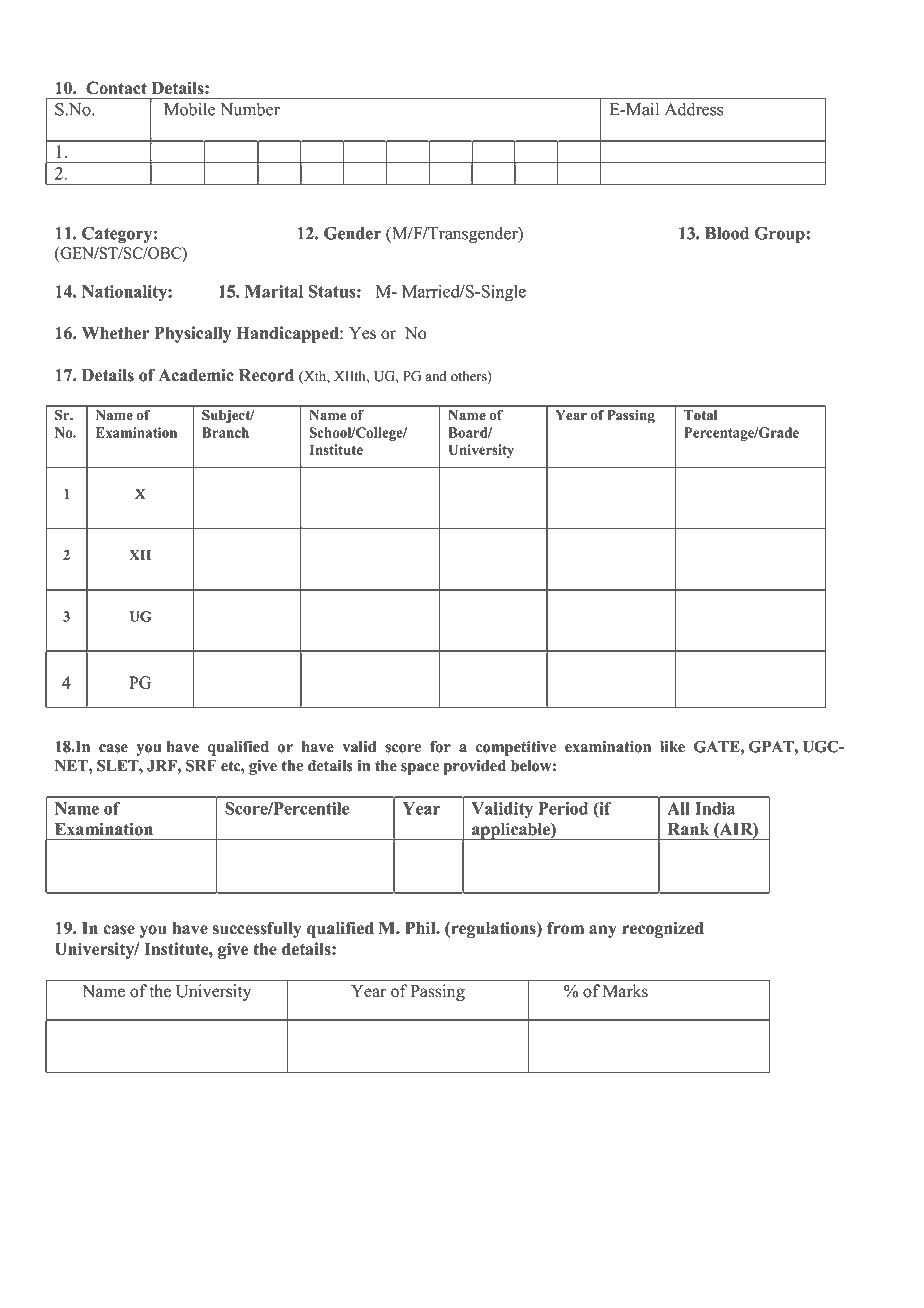 The image size is (924, 1308). Describe the element at coordinates (663, 929) in the screenshot. I see `recognized` at that location.
